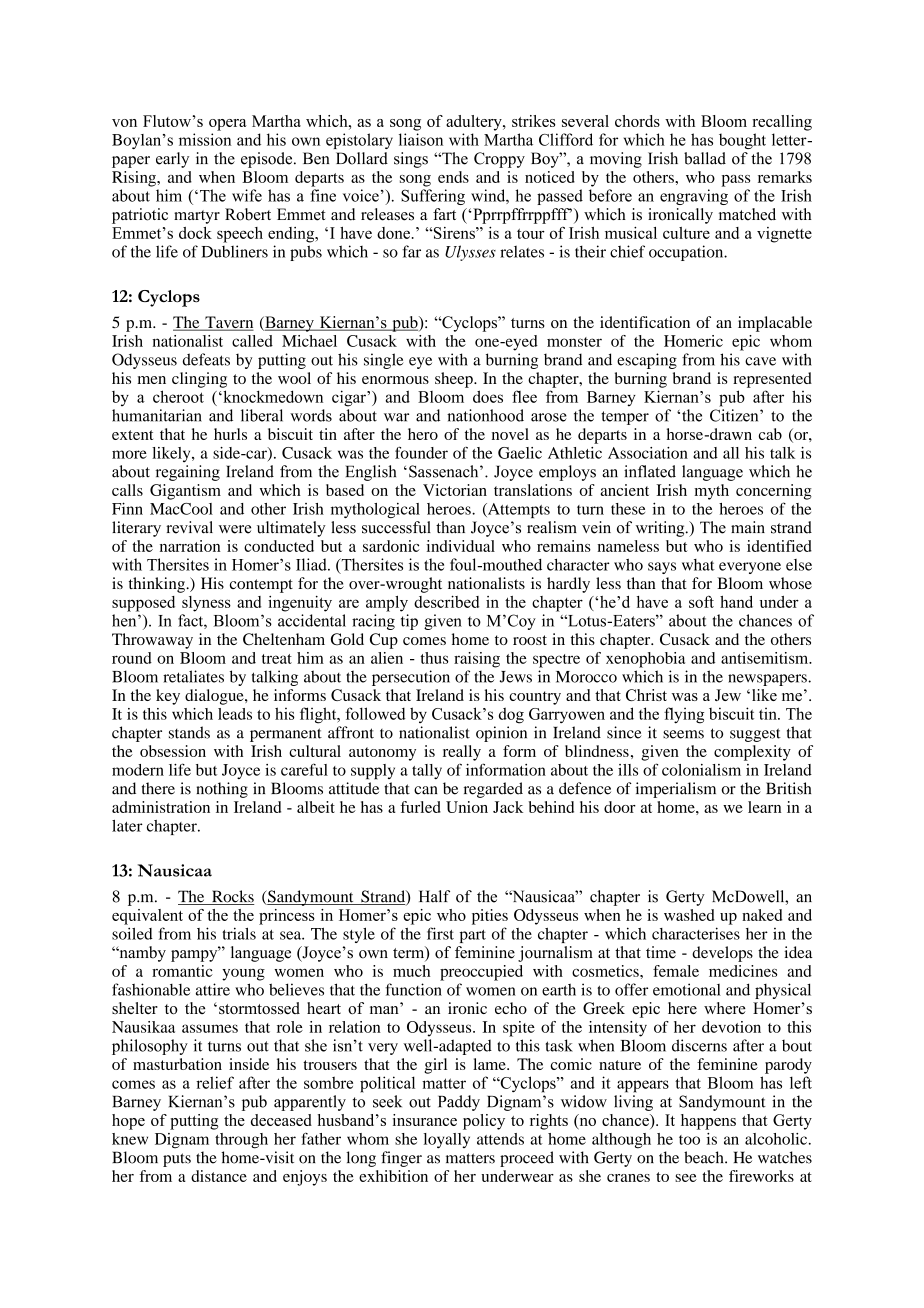  Describe the element at coordinates (722, 954) in the page. I see `develops` at that location.
